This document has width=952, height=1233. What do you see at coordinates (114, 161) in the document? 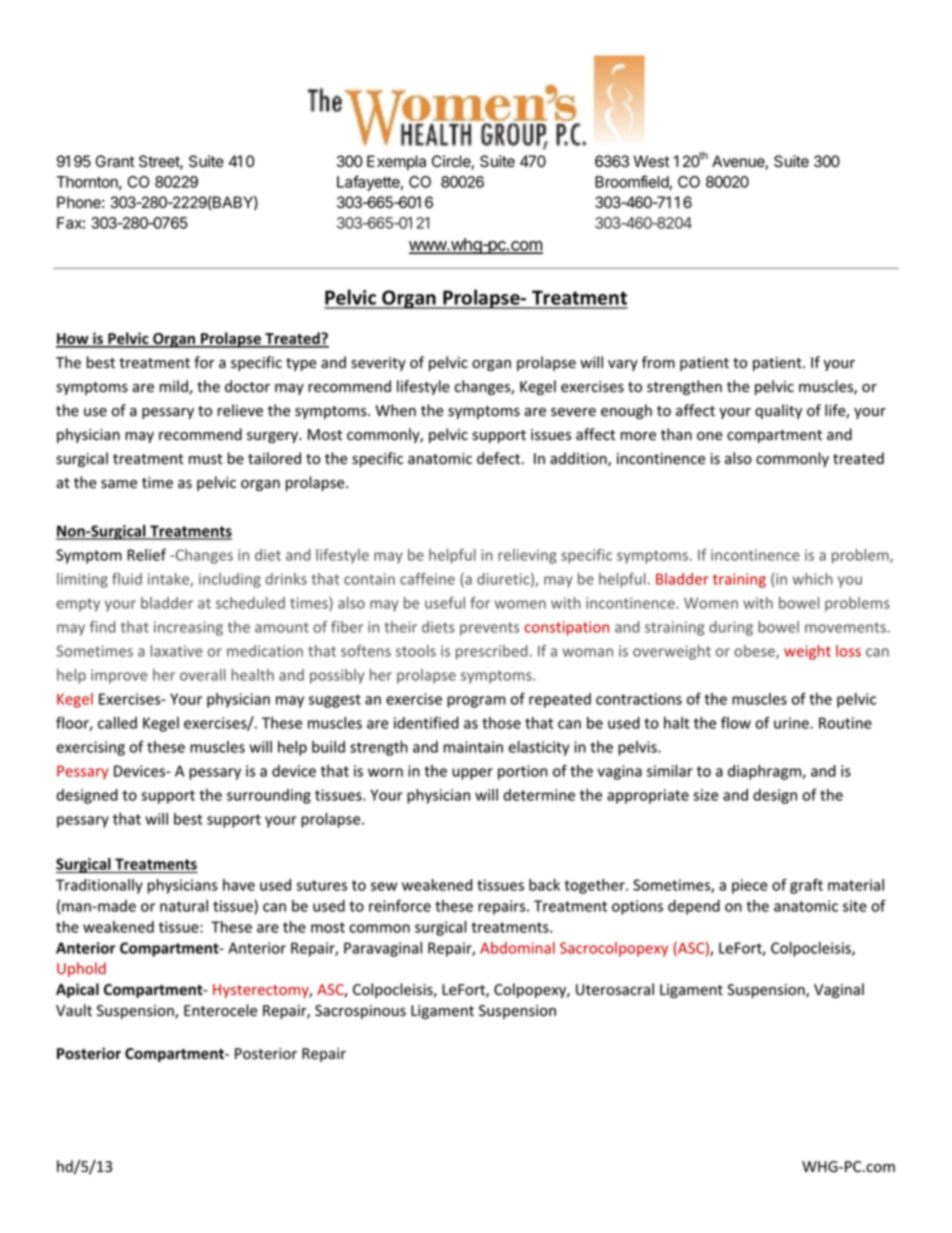
I see `Grant` at bounding box center [114, 161].
